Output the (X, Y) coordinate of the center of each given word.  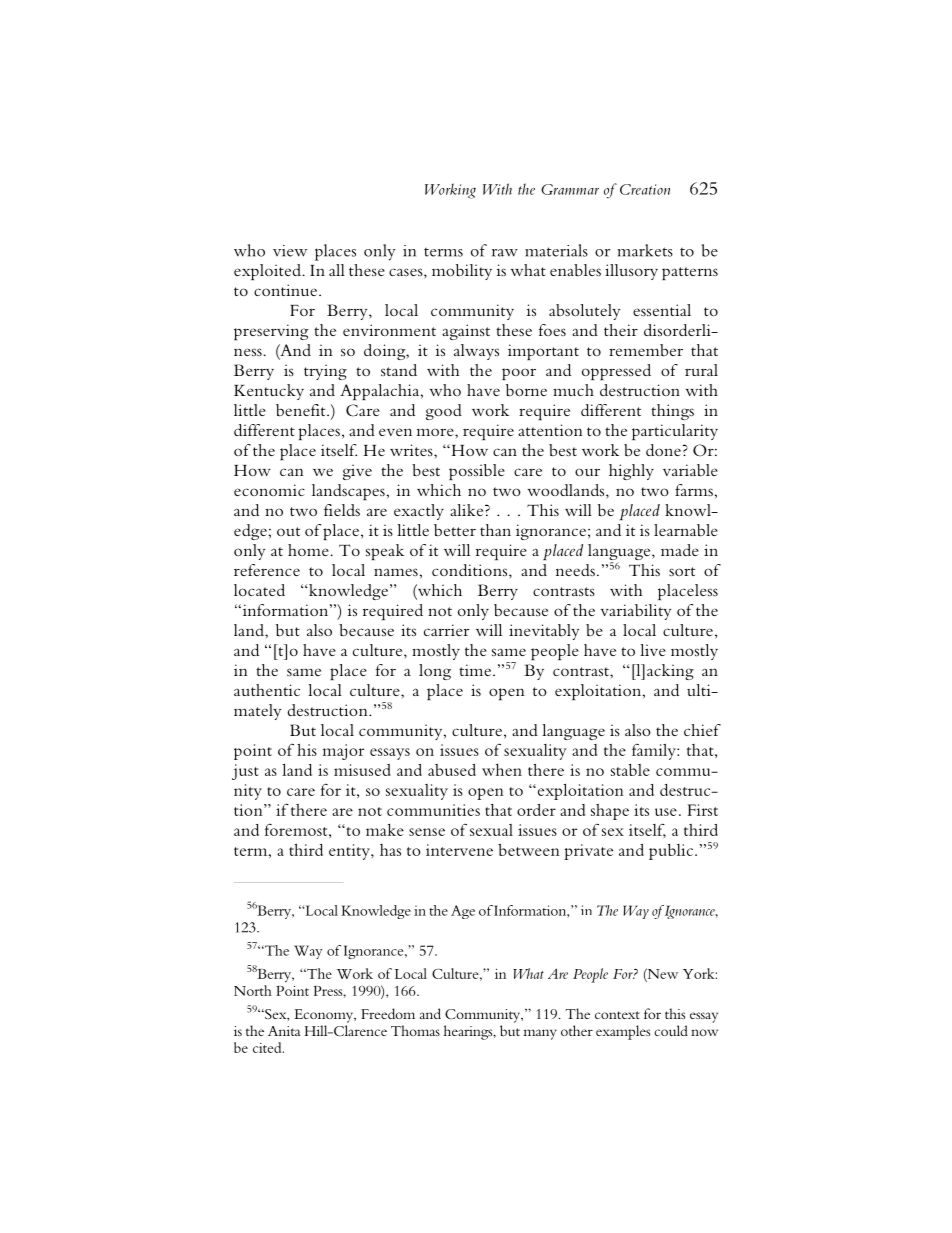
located (259, 590)
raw (505, 253)
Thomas (415, 1030)
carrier (447, 630)
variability (636, 612)
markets (645, 250)
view (290, 251)
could (671, 1030)
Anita (284, 1031)
